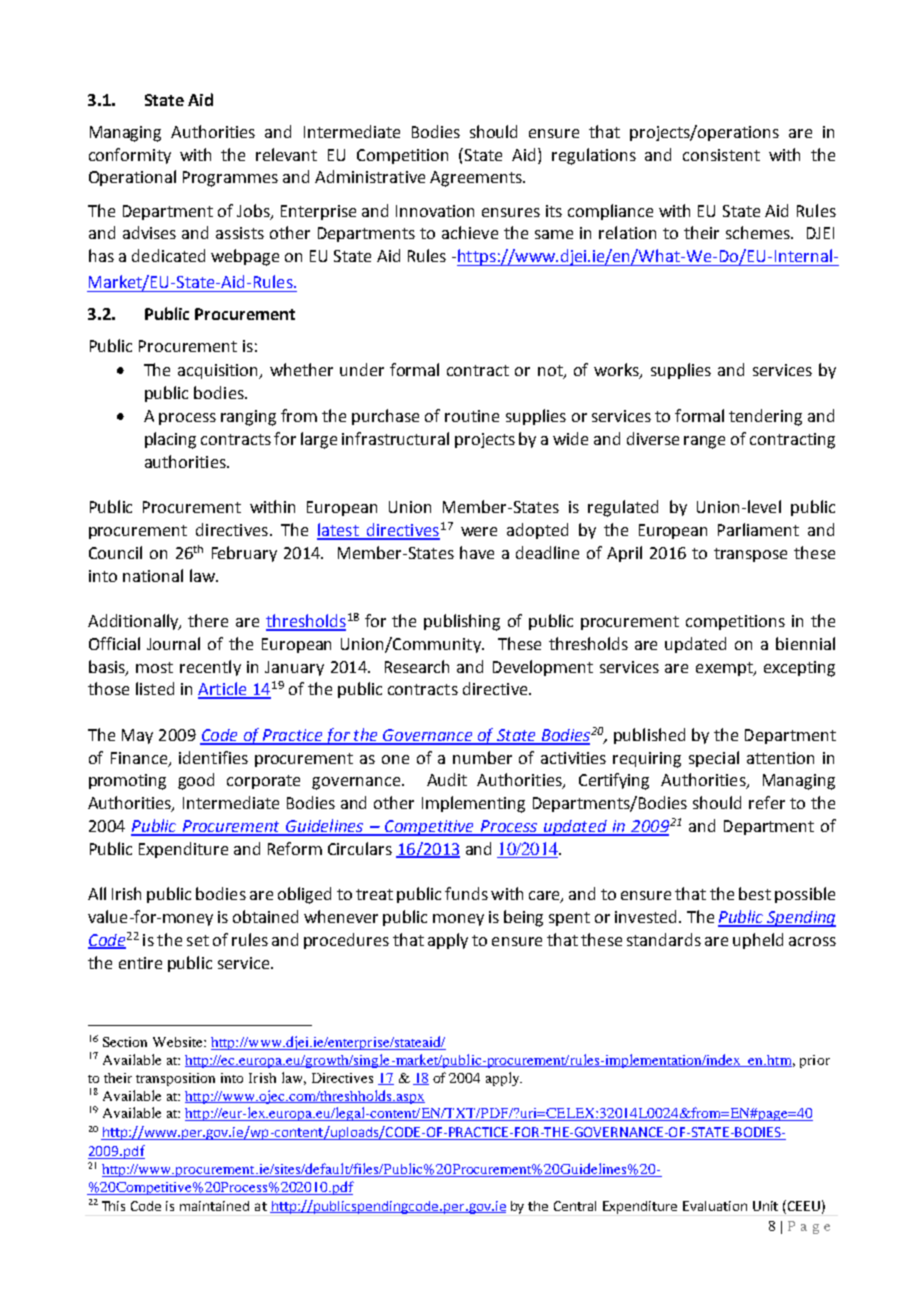 This page has width=924, height=1308. What do you see at coordinates (721, 155) in the page?
I see `consistent` at bounding box center [721, 155].
